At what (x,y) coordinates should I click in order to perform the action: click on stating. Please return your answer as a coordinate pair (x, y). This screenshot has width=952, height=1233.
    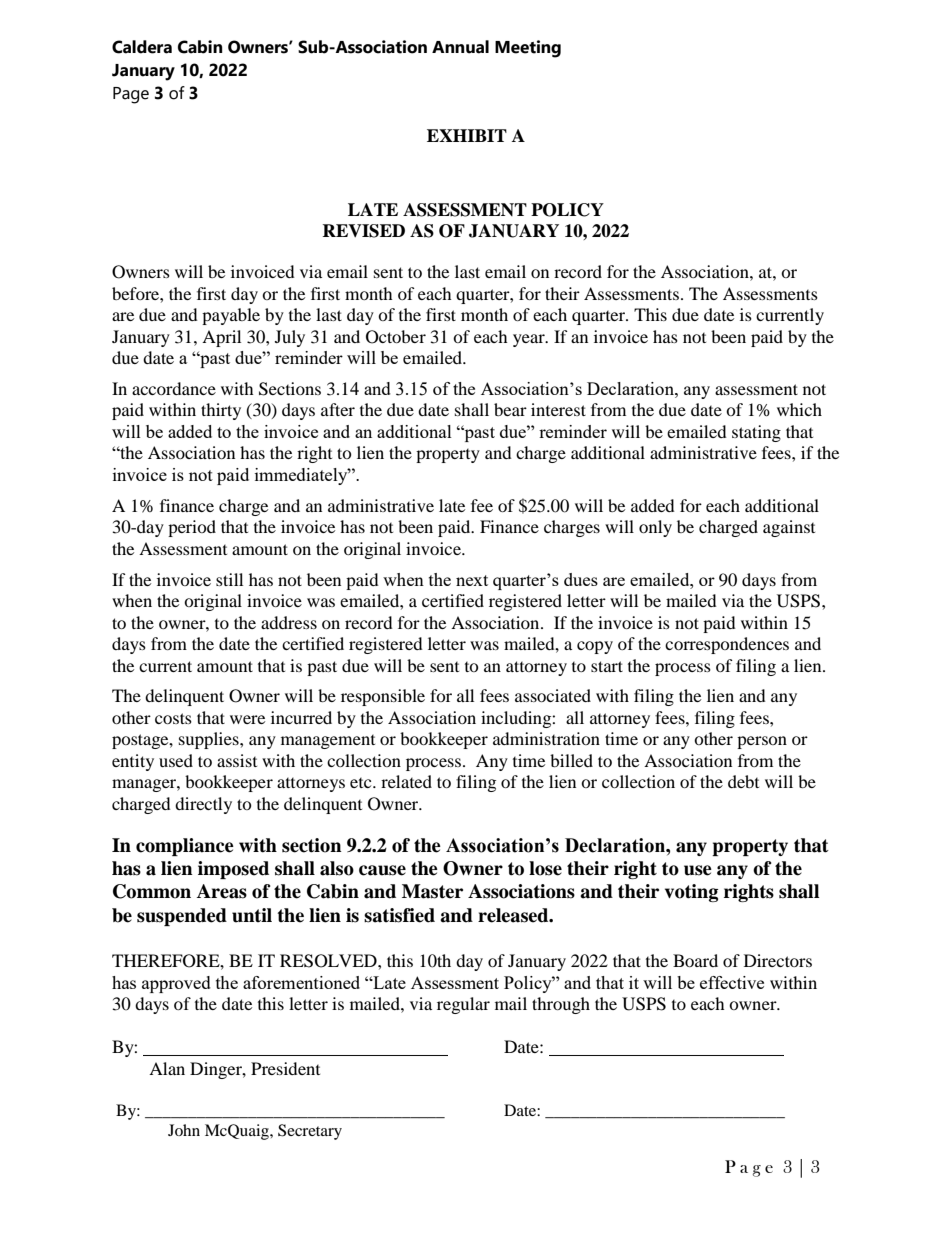
    Looking at the image, I should click on (756, 433).
